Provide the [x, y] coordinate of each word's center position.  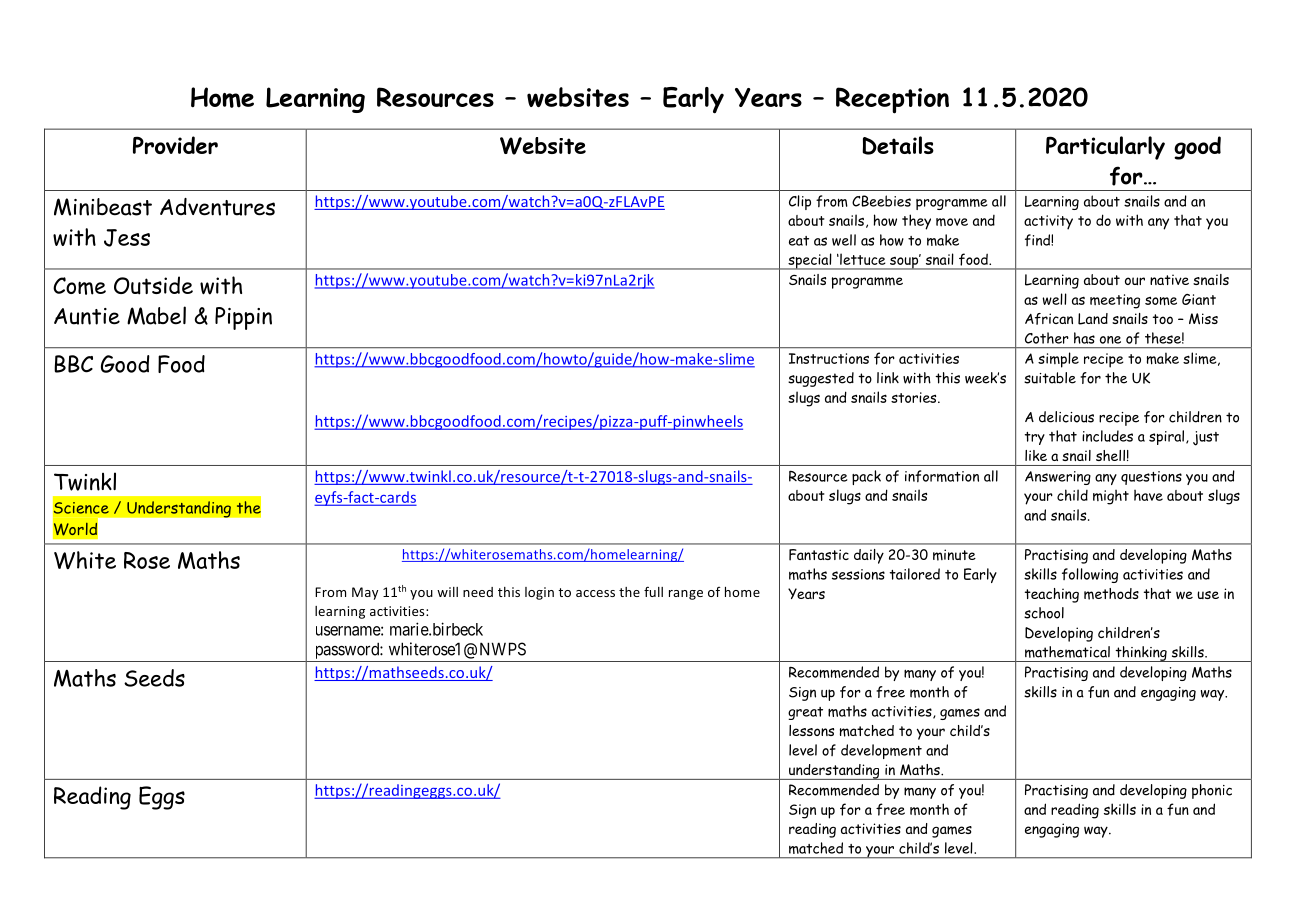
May [365, 593]
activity [1048, 222]
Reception [892, 100]
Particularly [1105, 148]
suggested [821, 379]
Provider [175, 145]
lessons [811, 730]
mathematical [1067, 652]
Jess [127, 238]
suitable [1050, 378]
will [447, 592]
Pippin [243, 318]
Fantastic [819, 555]
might [1111, 497]
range [686, 595]
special [810, 261]
